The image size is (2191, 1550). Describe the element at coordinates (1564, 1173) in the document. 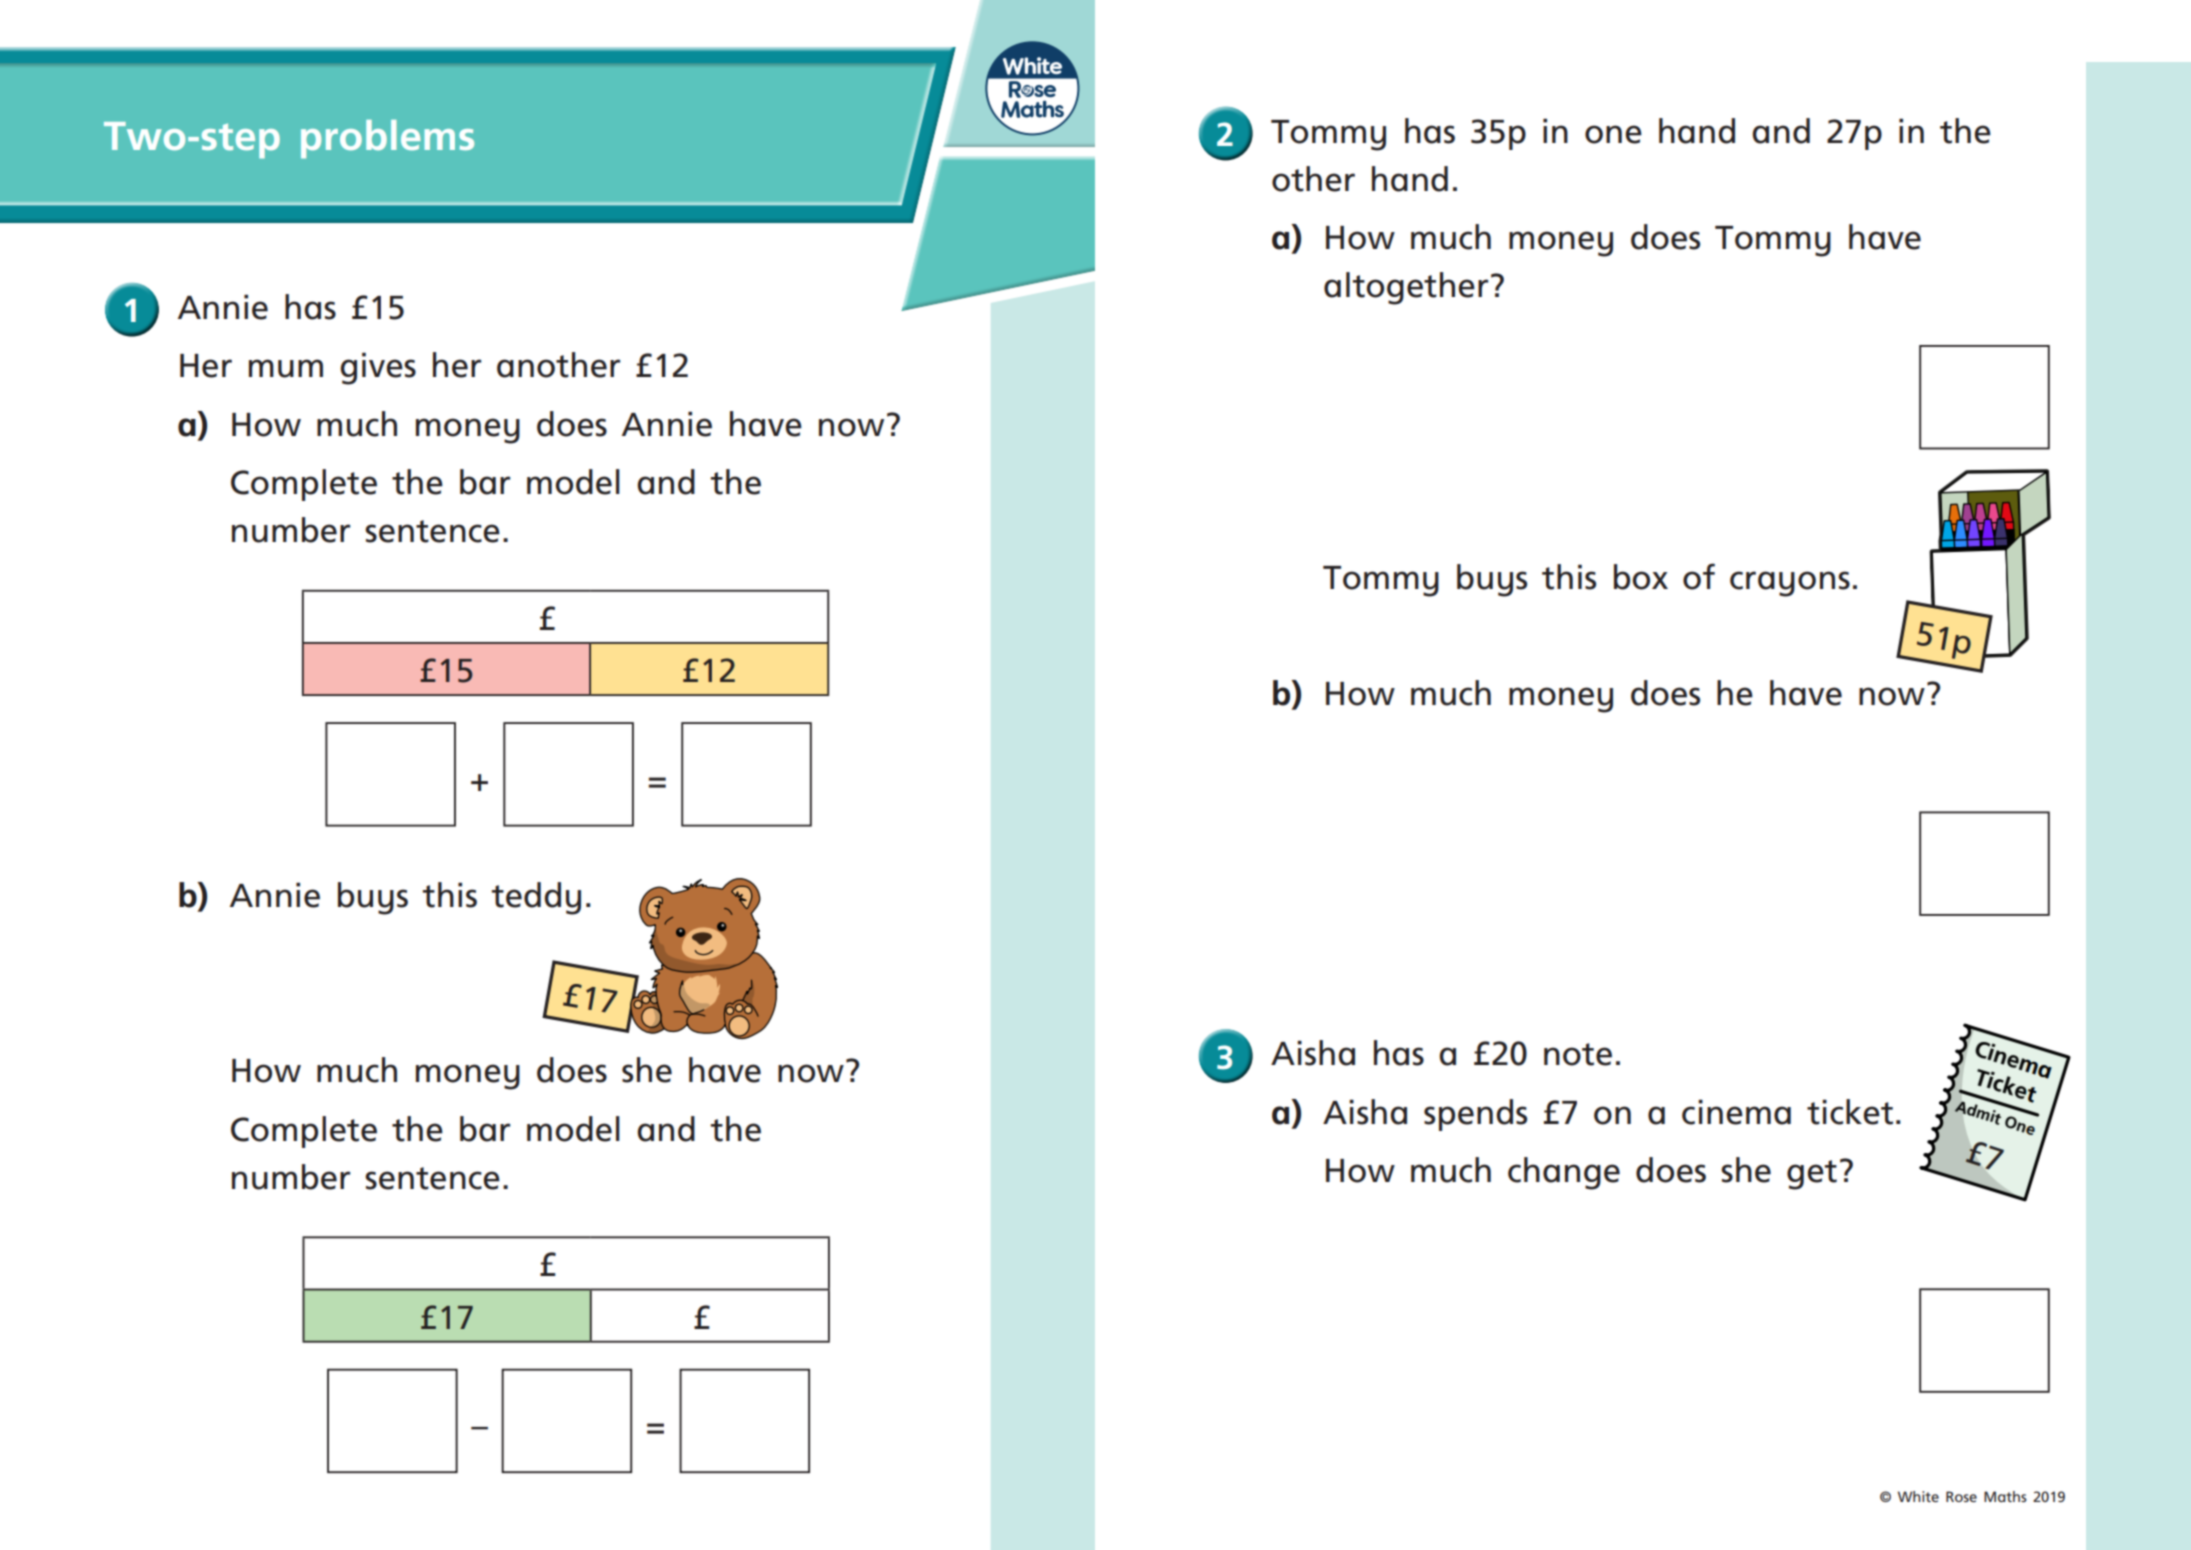

I see `change` at that location.
